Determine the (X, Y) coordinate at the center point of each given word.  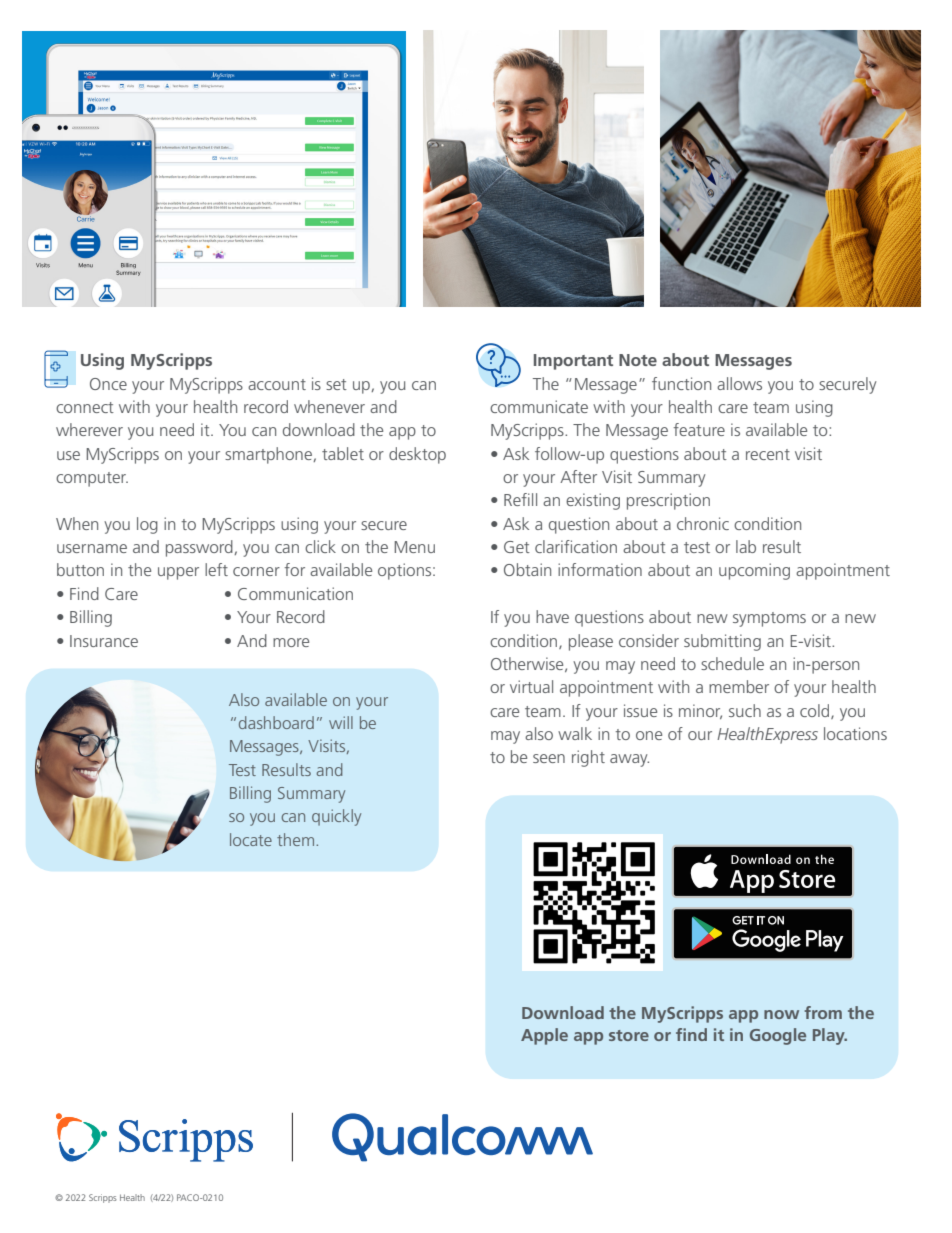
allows (739, 383)
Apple (544, 1036)
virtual (531, 686)
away (629, 760)
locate (251, 839)
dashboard (276, 722)
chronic (703, 523)
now (781, 1014)
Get (517, 547)
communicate (539, 406)
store (629, 1035)
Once (108, 384)
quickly (336, 817)
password (200, 548)
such (745, 710)
